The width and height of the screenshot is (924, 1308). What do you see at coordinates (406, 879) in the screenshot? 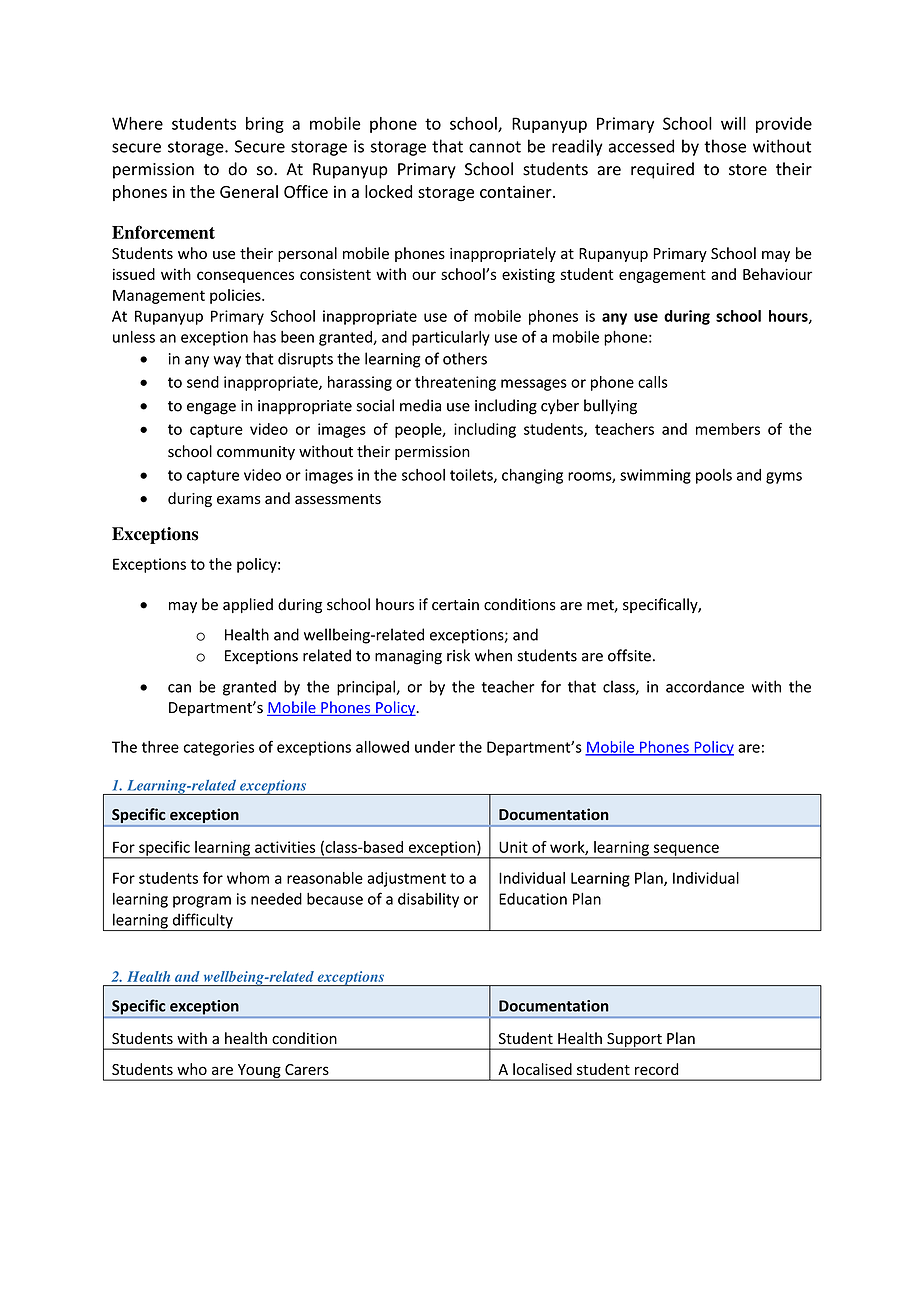
I see `adjustment` at bounding box center [406, 879].
